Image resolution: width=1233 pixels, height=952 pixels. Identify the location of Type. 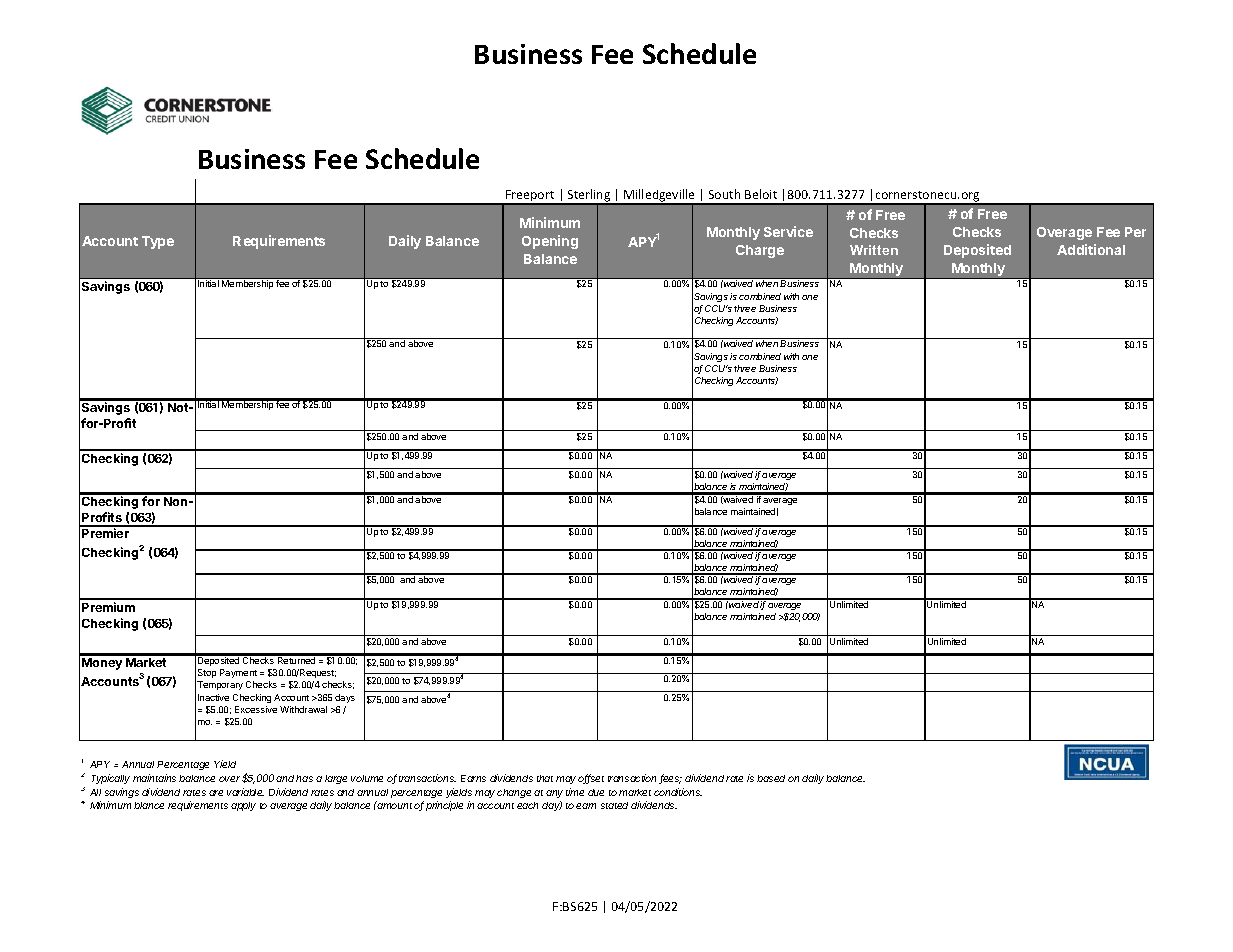
(158, 242).
